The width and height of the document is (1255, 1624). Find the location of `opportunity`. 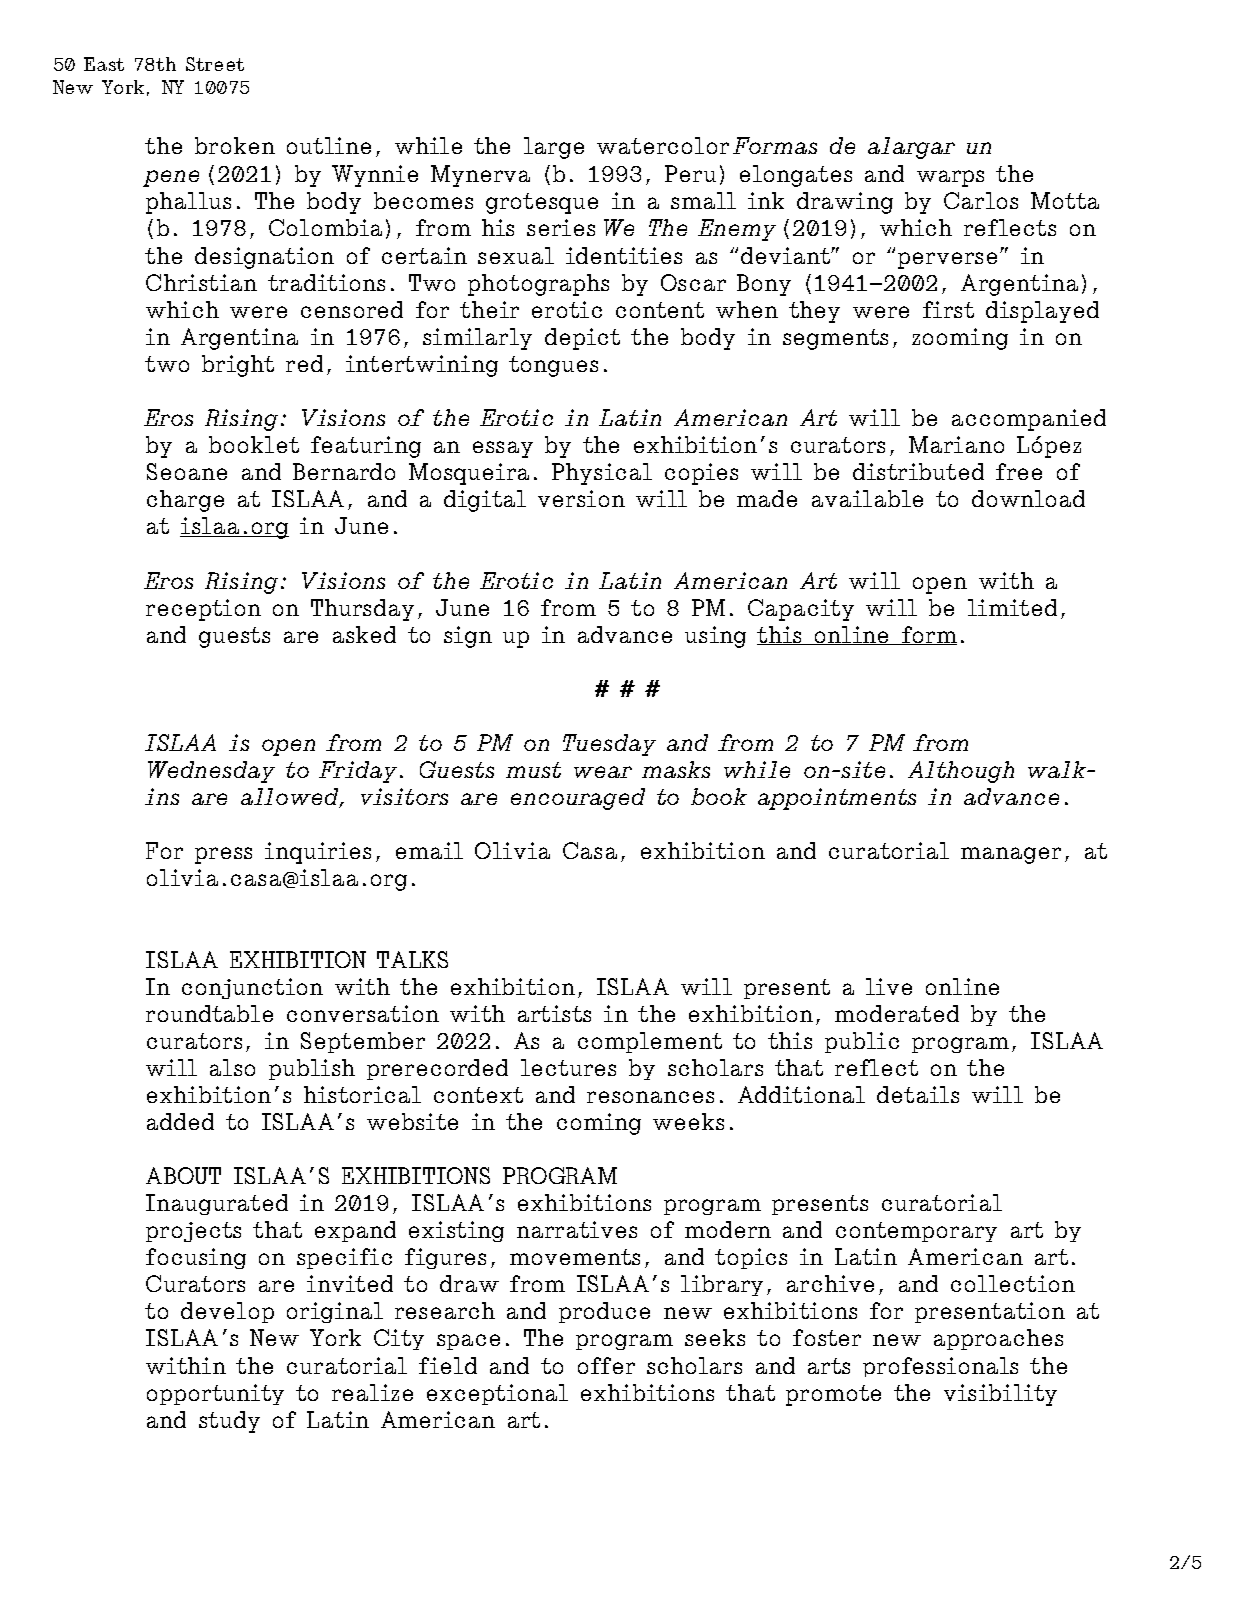

opportunity is located at coordinates (215, 1394).
